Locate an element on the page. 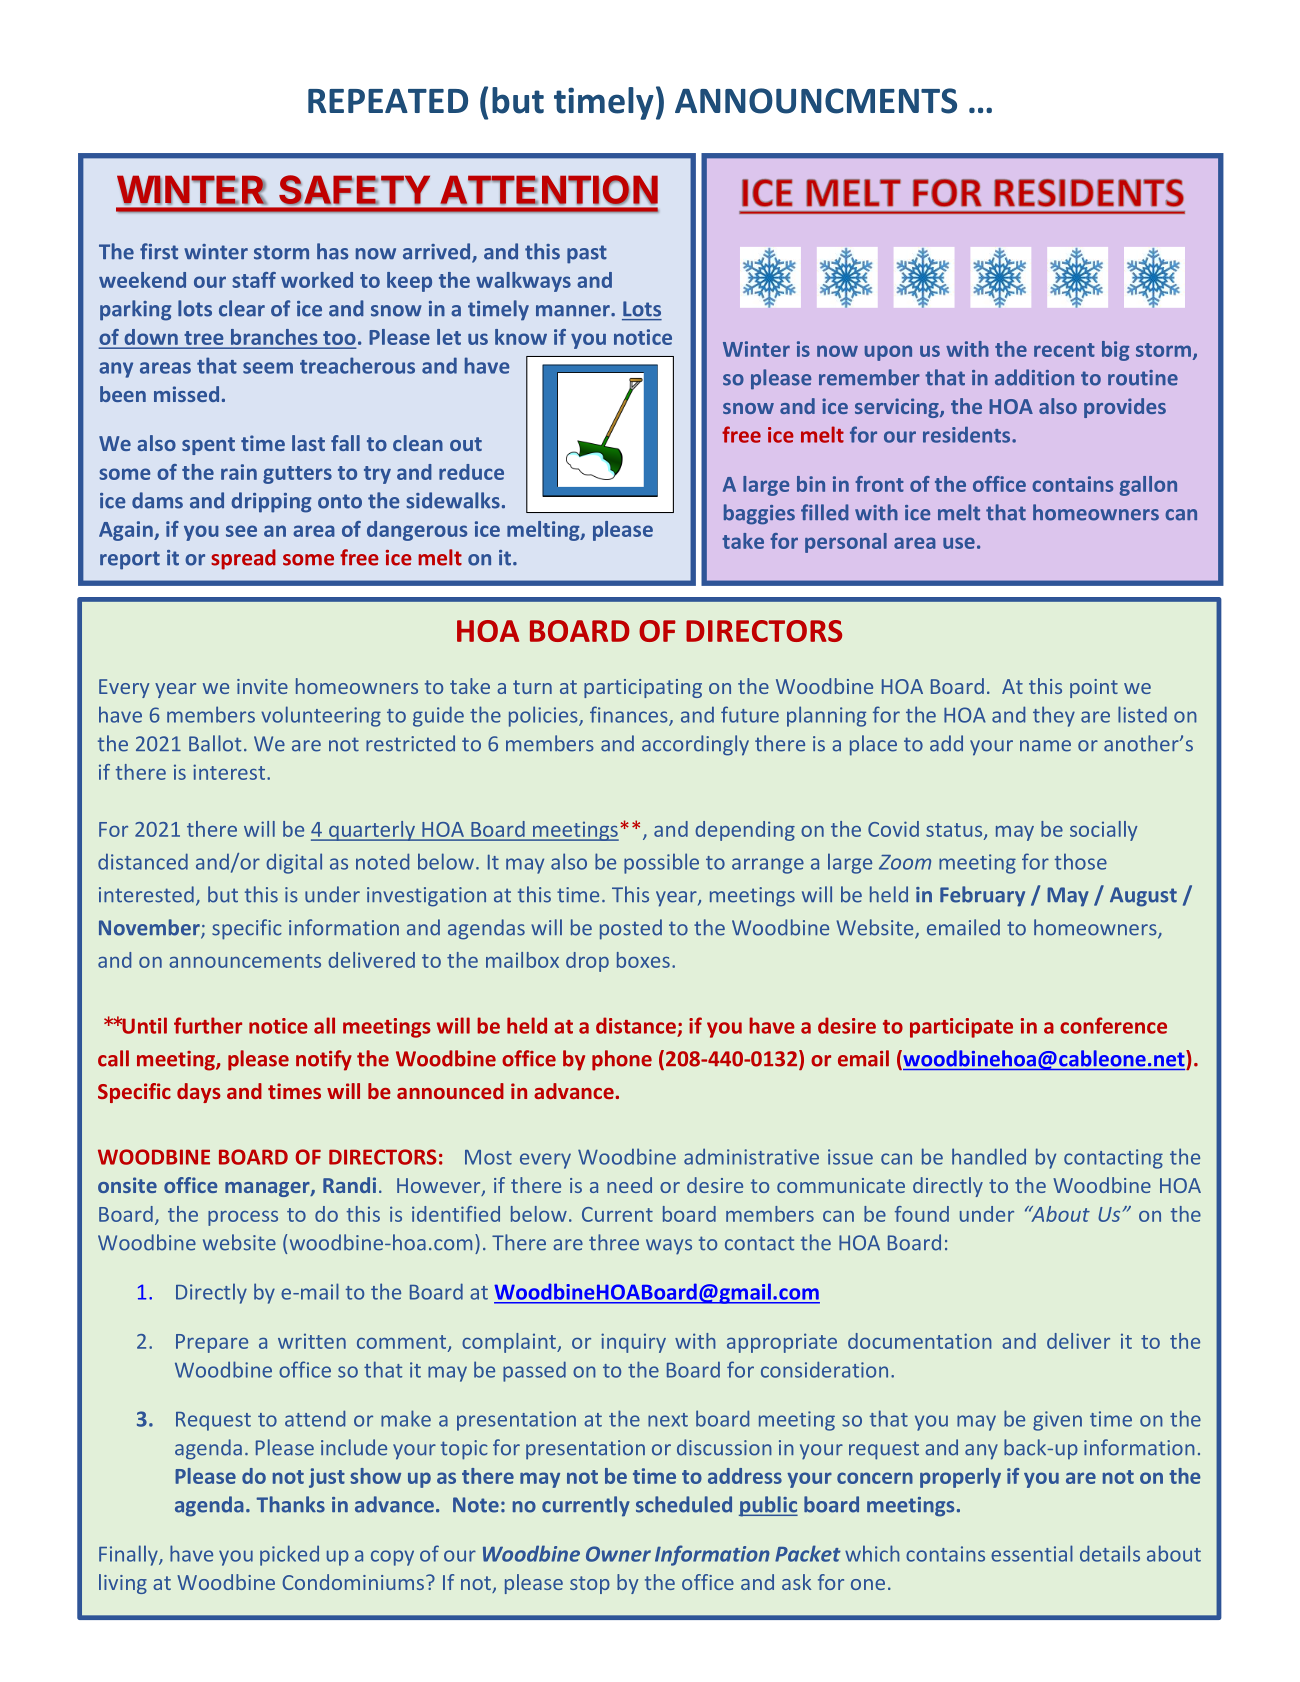  REPEATED is located at coordinates (388, 101).
